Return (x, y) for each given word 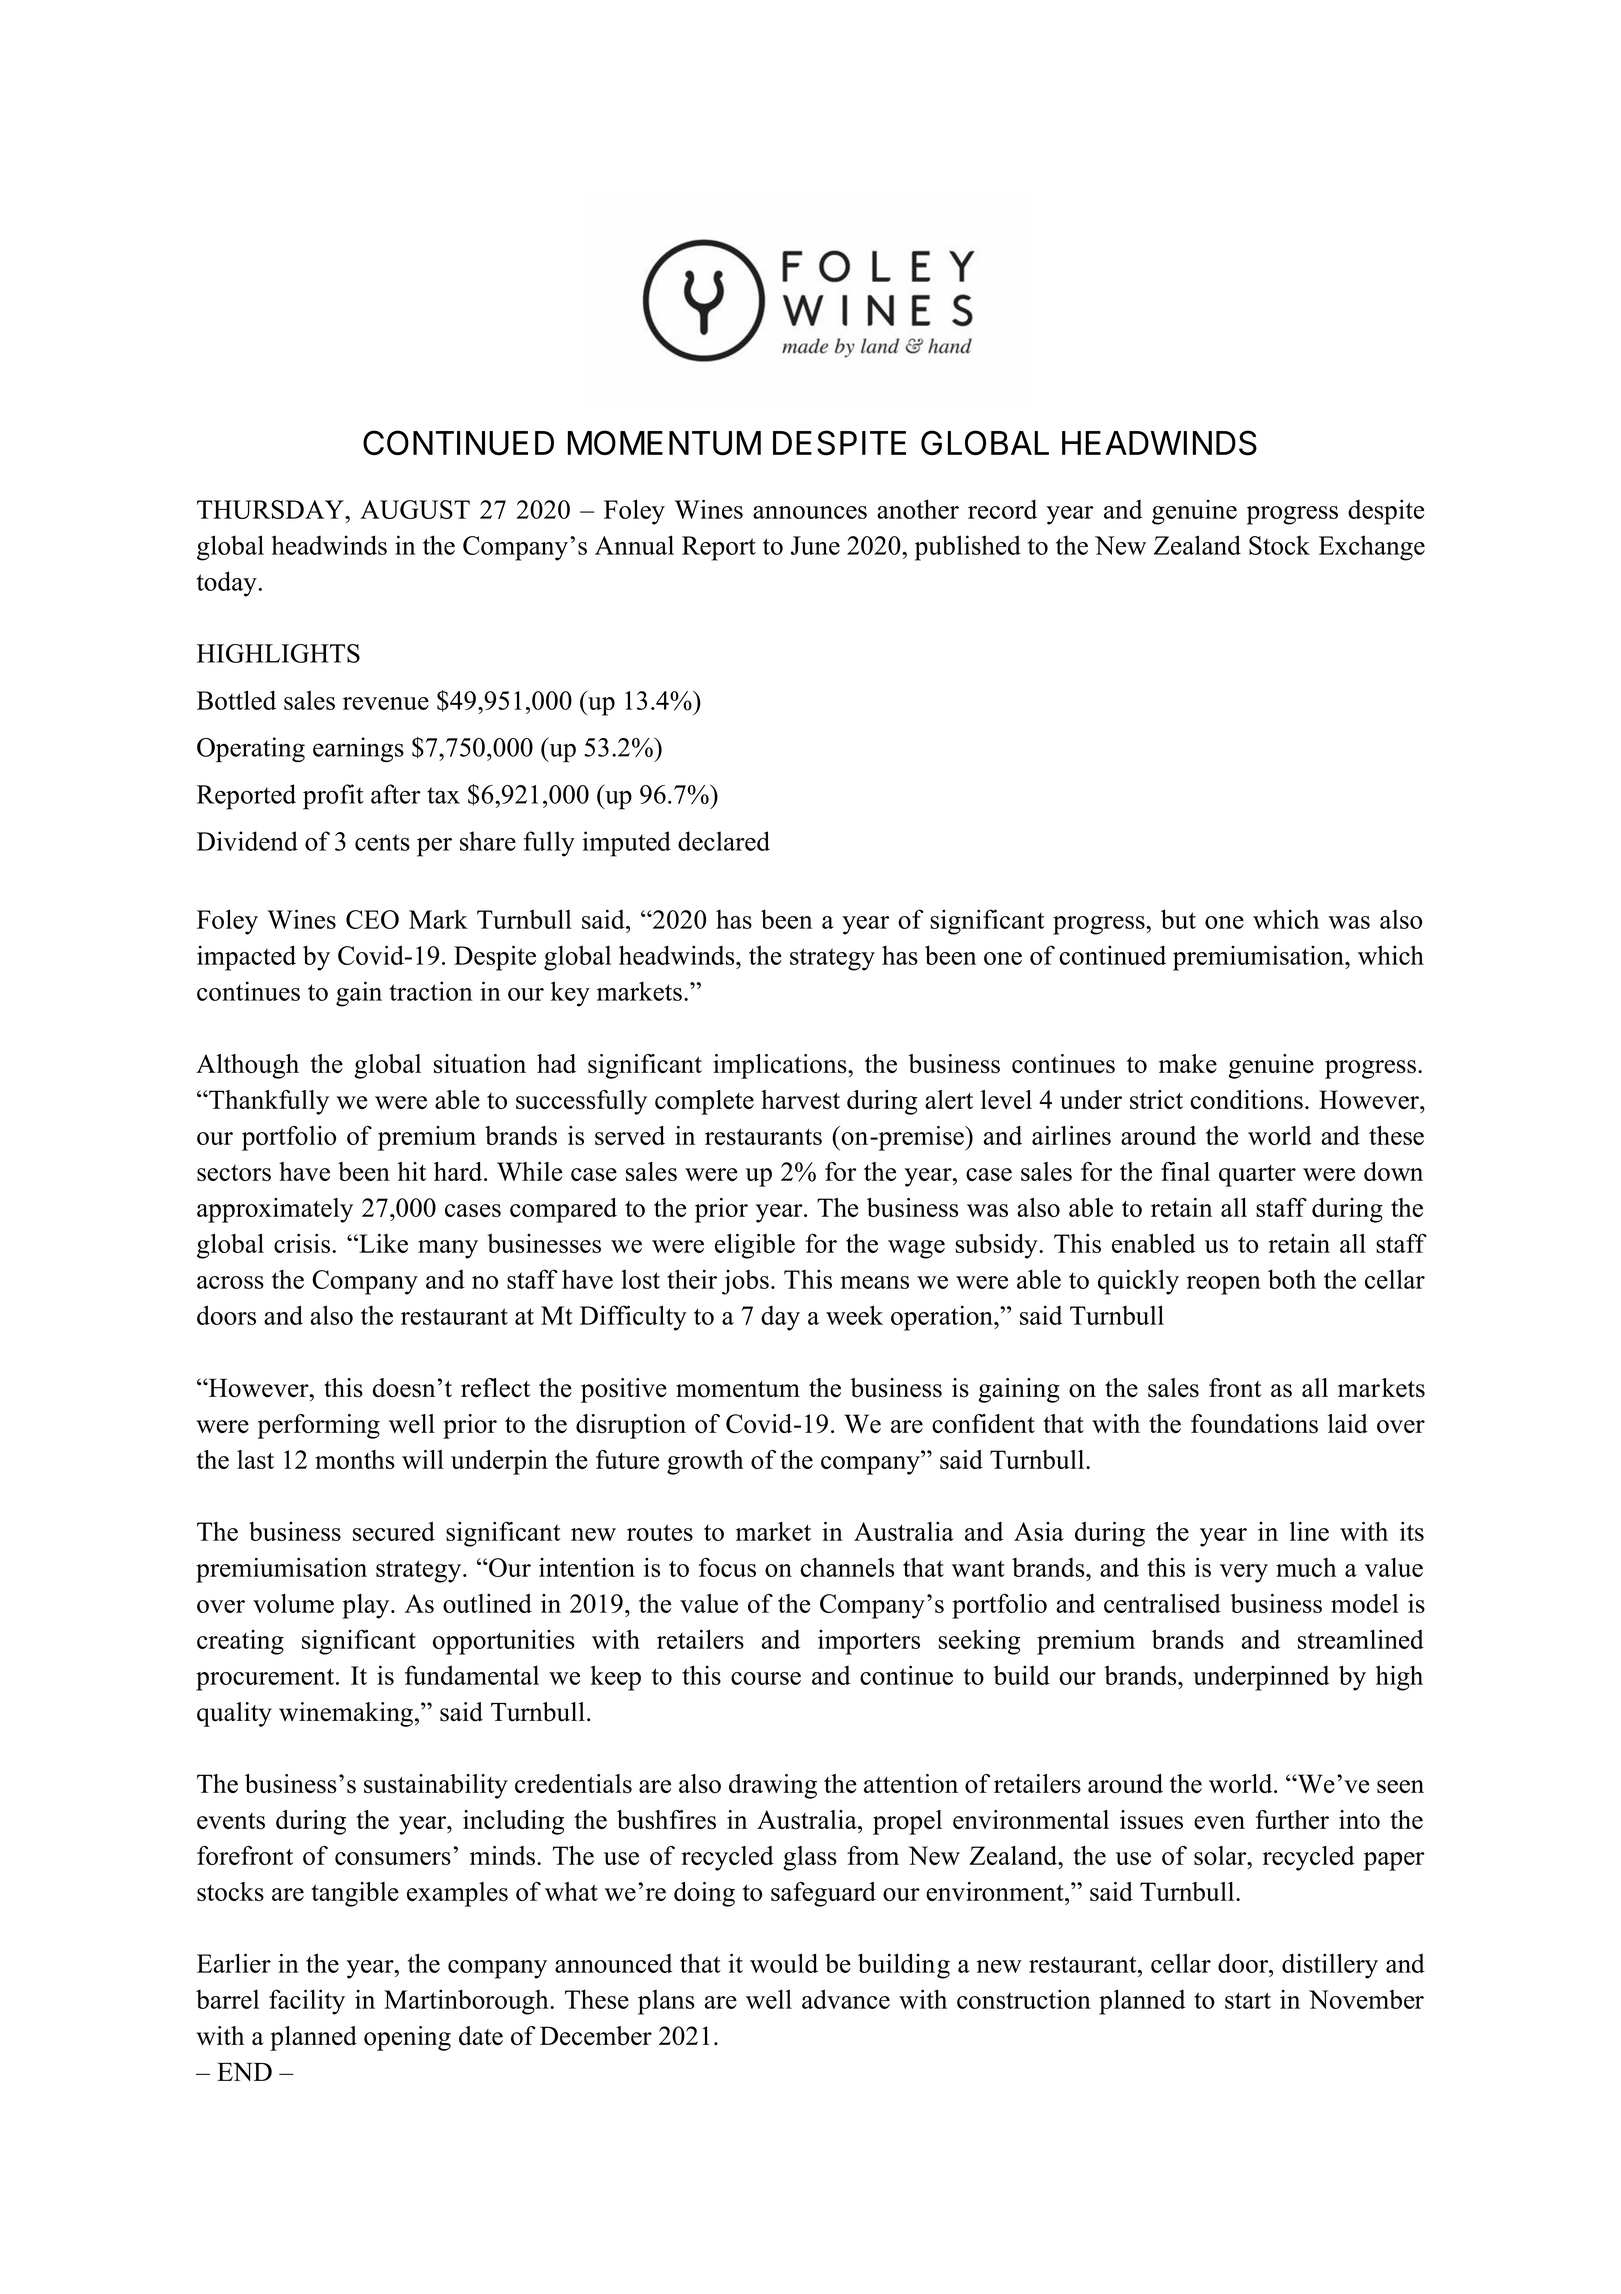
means (875, 1282)
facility (307, 2002)
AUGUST (415, 509)
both (1292, 1279)
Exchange (1372, 548)
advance (846, 1999)
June (815, 545)
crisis (302, 1243)
